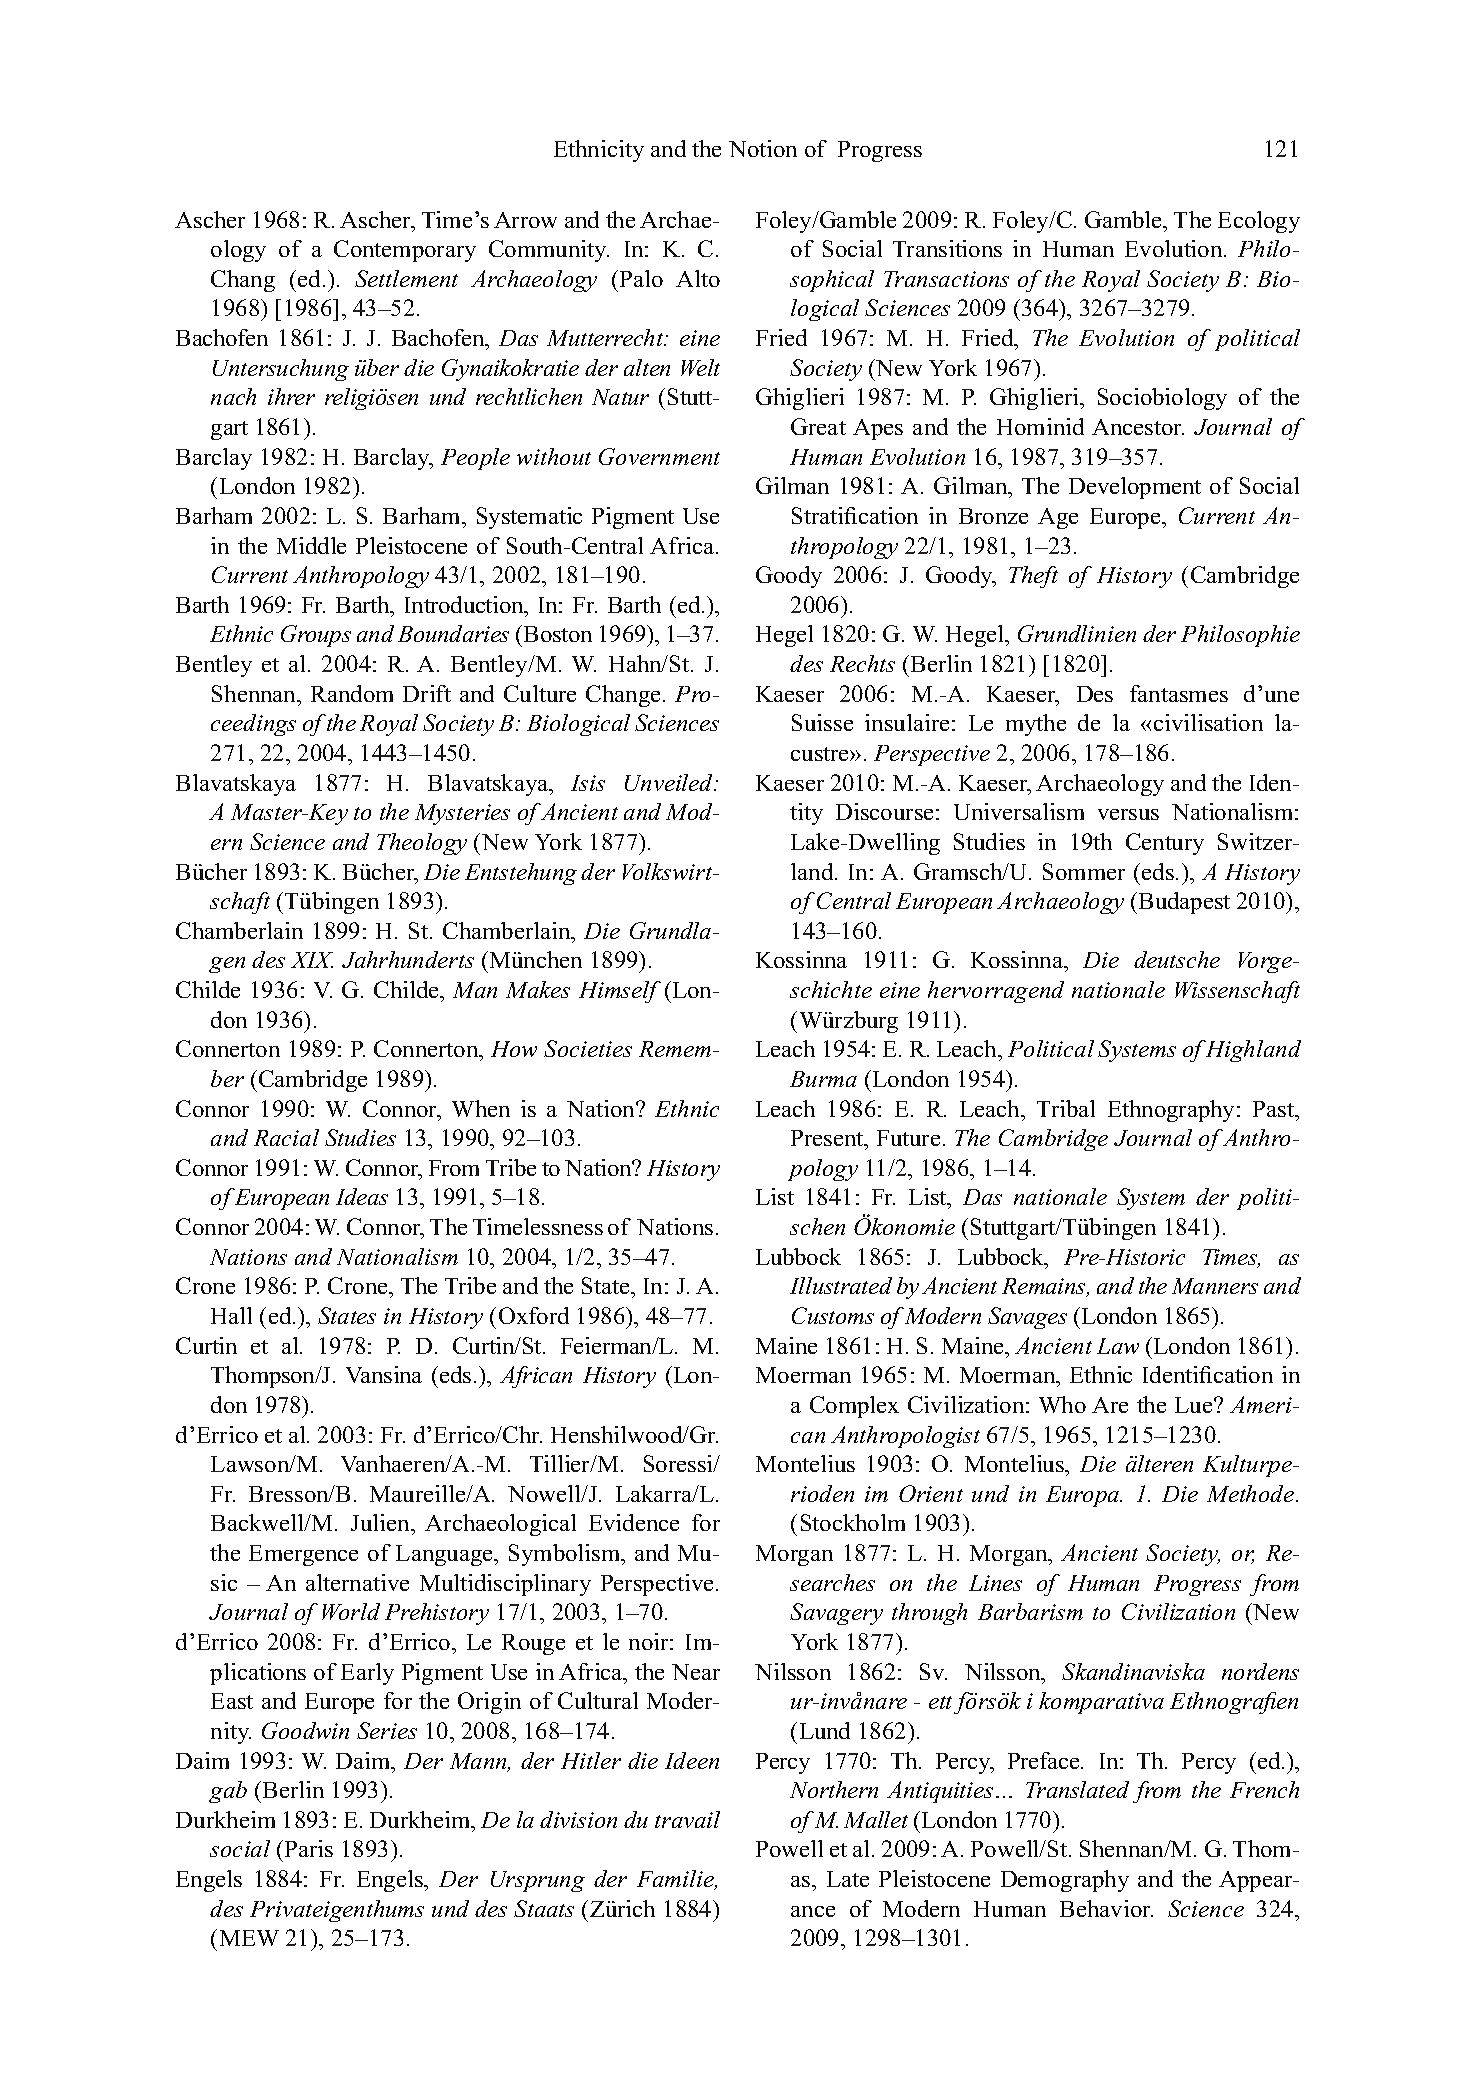 The height and width of the document is (2088, 1476). What do you see at coordinates (763, 148) in the document?
I see `Notion` at bounding box center [763, 148].
